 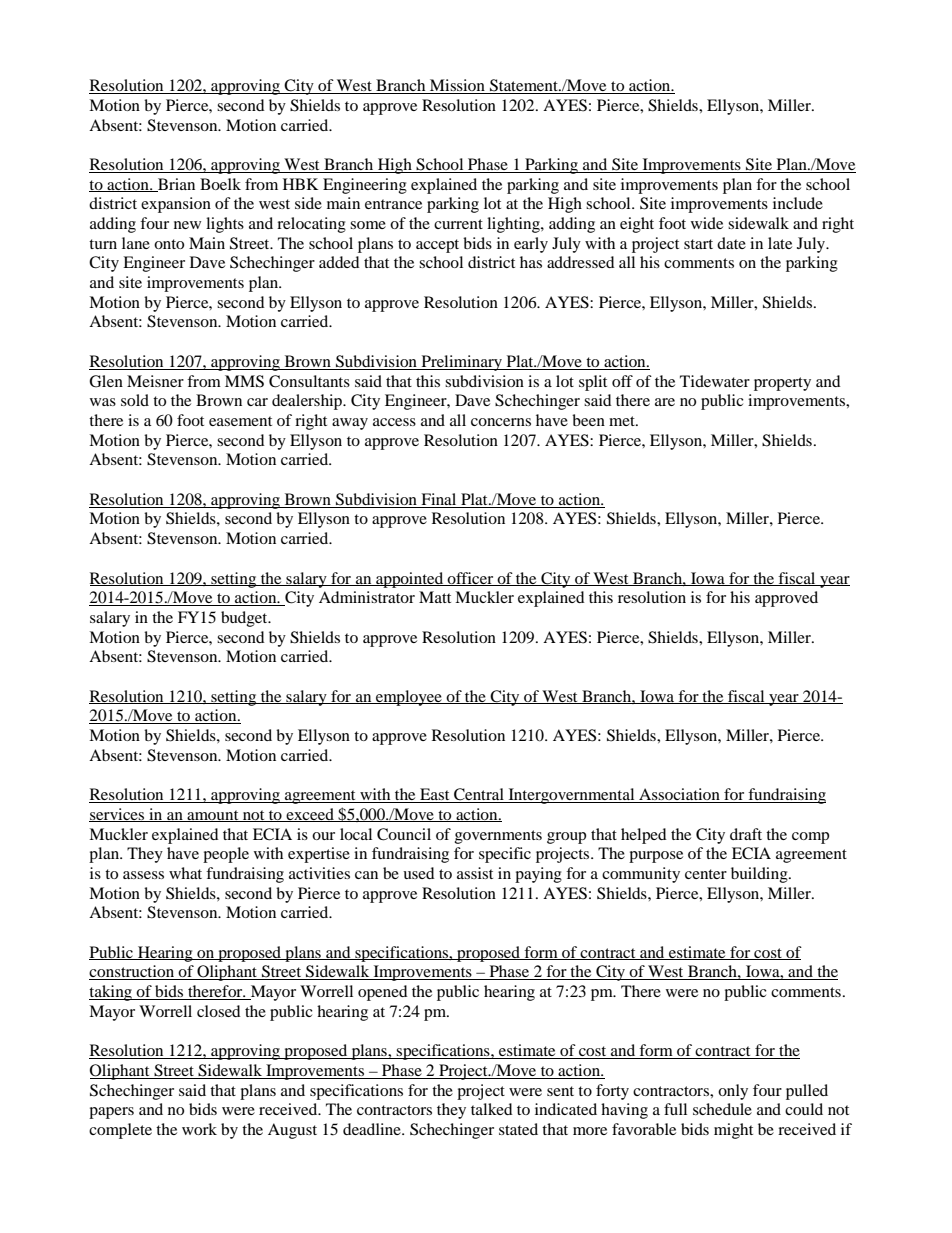 What do you see at coordinates (679, 795) in the document?
I see `Association` at bounding box center [679, 795].
